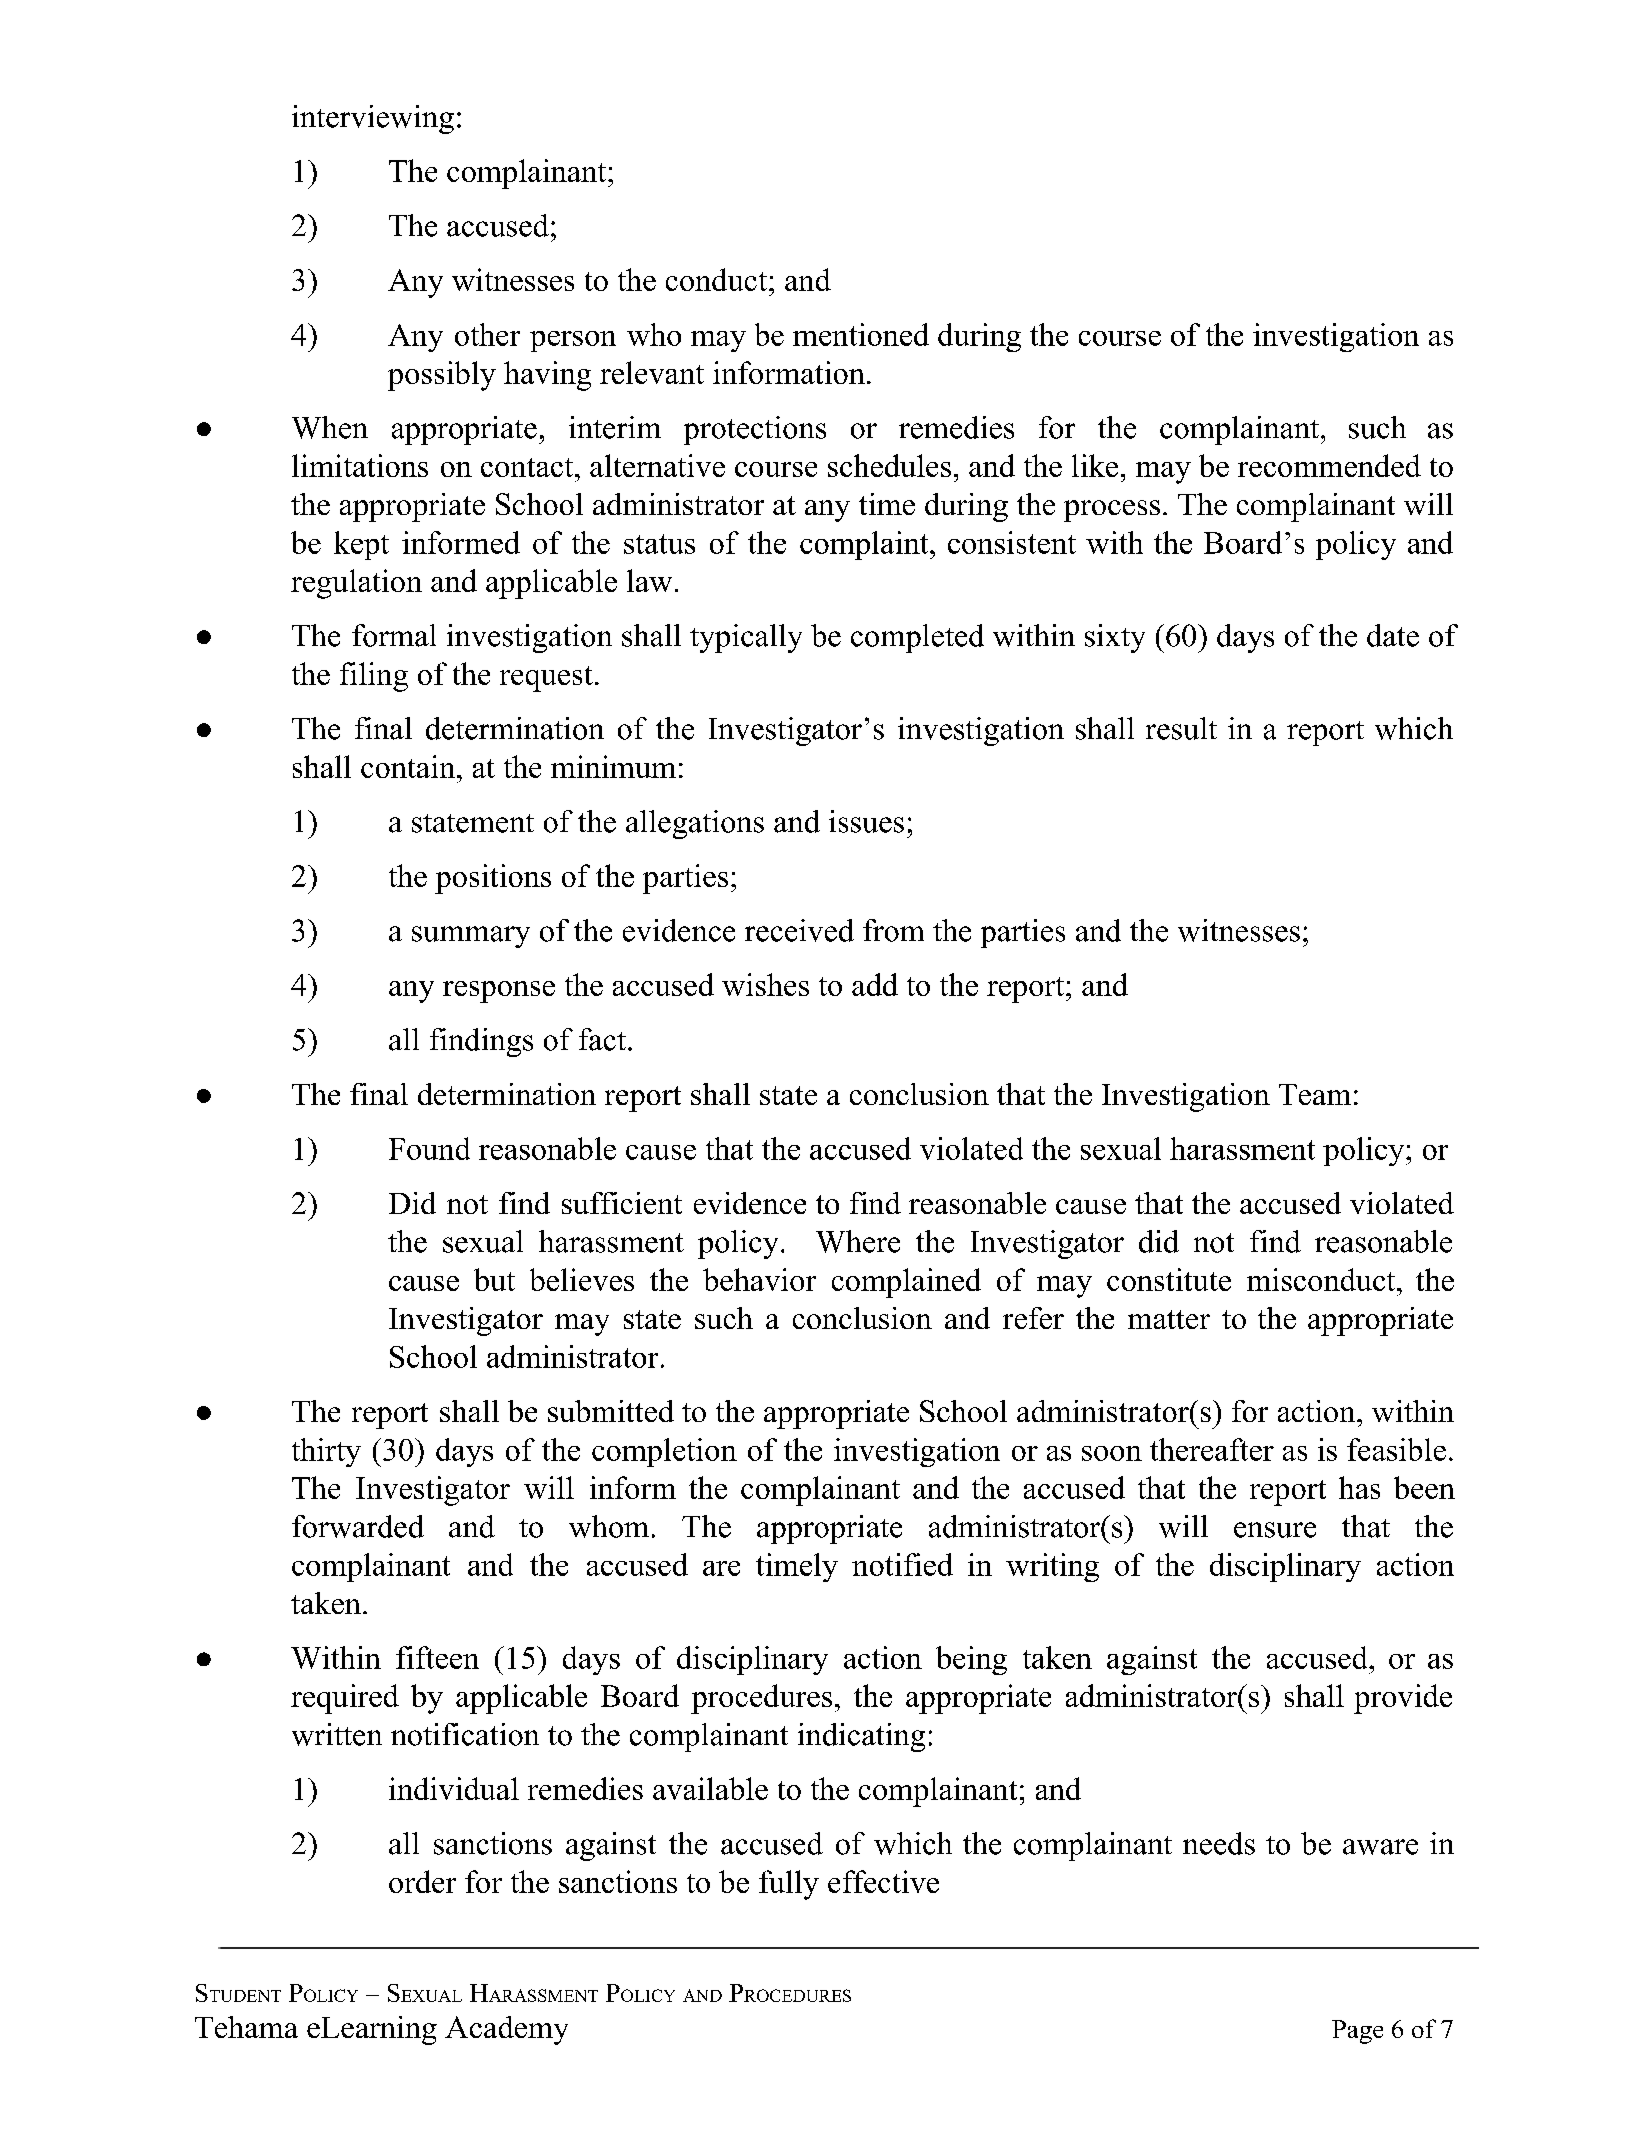  Describe the element at coordinates (1275, 1530) in the screenshot. I see `ensure` at that location.
